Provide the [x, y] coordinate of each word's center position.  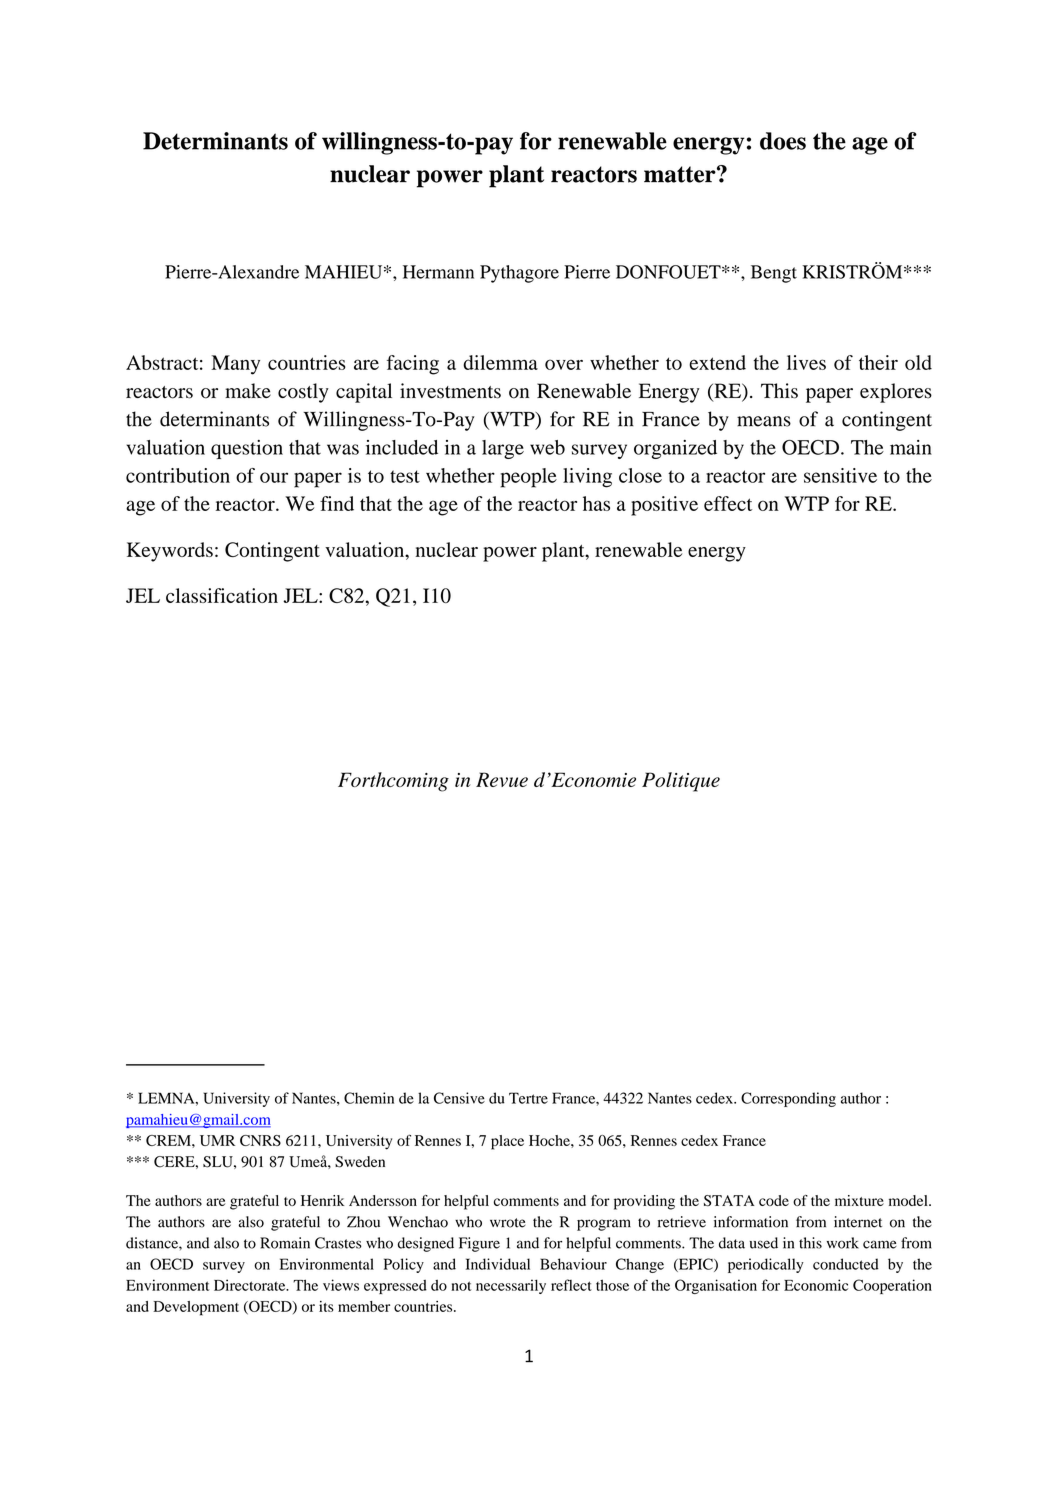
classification [222, 595]
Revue [502, 779]
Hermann [438, 272]
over [564, 364]
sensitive [840, 475]
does [783, 141]
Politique [681, 782]
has [596, 503]
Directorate [251, 1285]
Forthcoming [393, 782]
